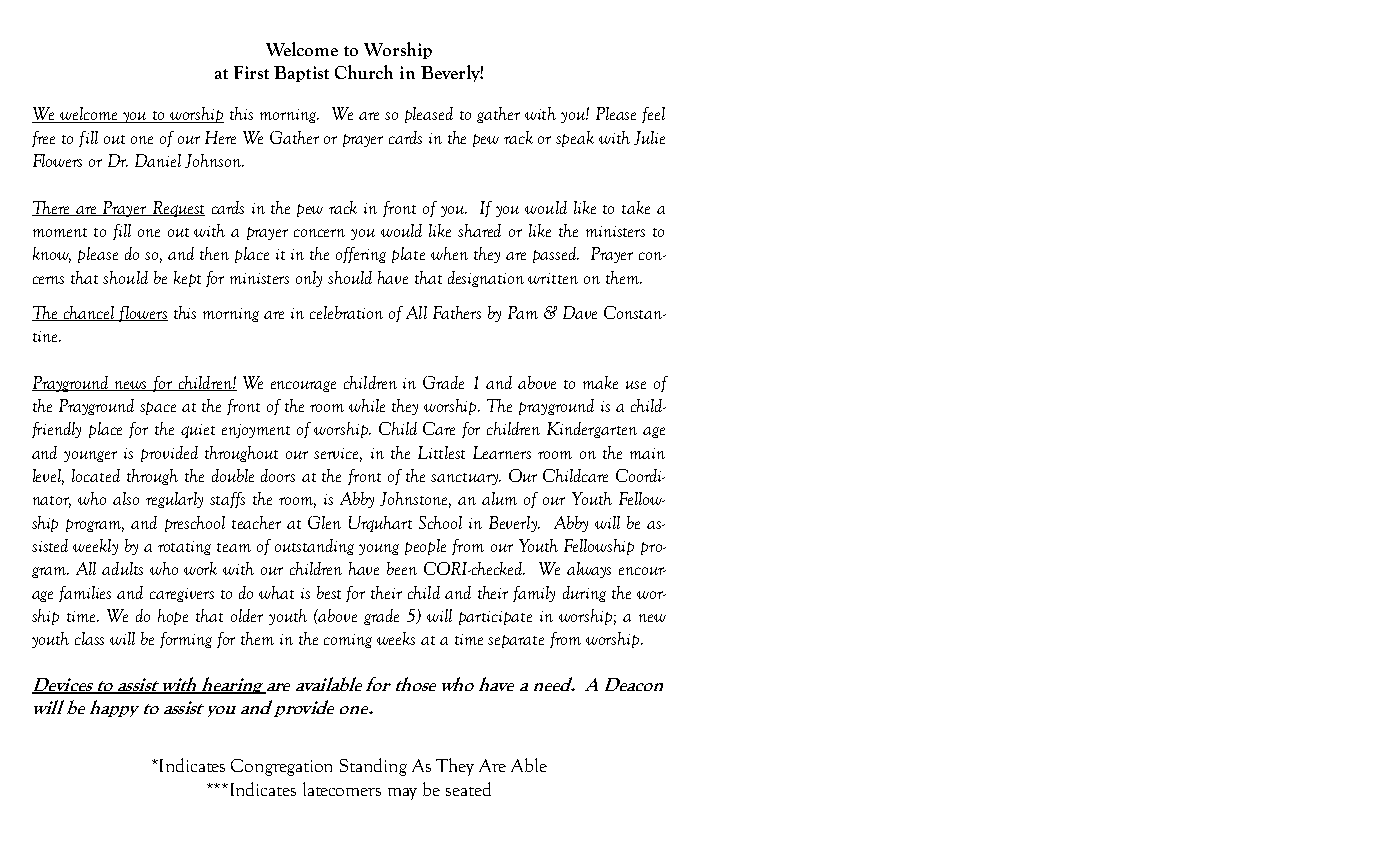  I want to click on speak, so click(575, 139).
